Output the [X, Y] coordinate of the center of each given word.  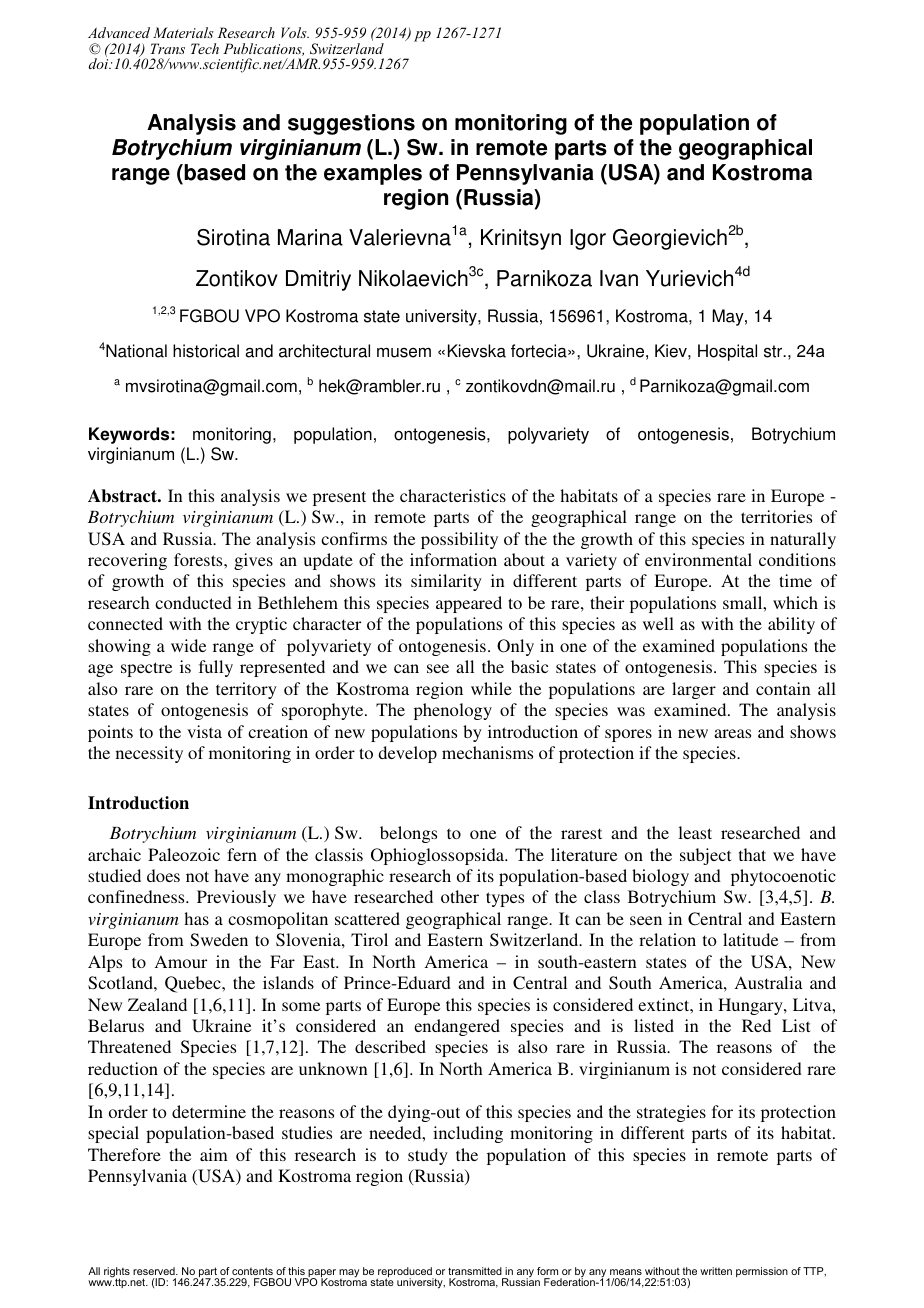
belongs [408, 834]
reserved [155, 1271]
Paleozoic [184, 854]
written [716, 1271]
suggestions [351, 124]
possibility [459, 540]
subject [705, 856]
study [428, 1156]
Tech [205, 48]
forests [199, 559]
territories [776, 516]
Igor [588, 239]
